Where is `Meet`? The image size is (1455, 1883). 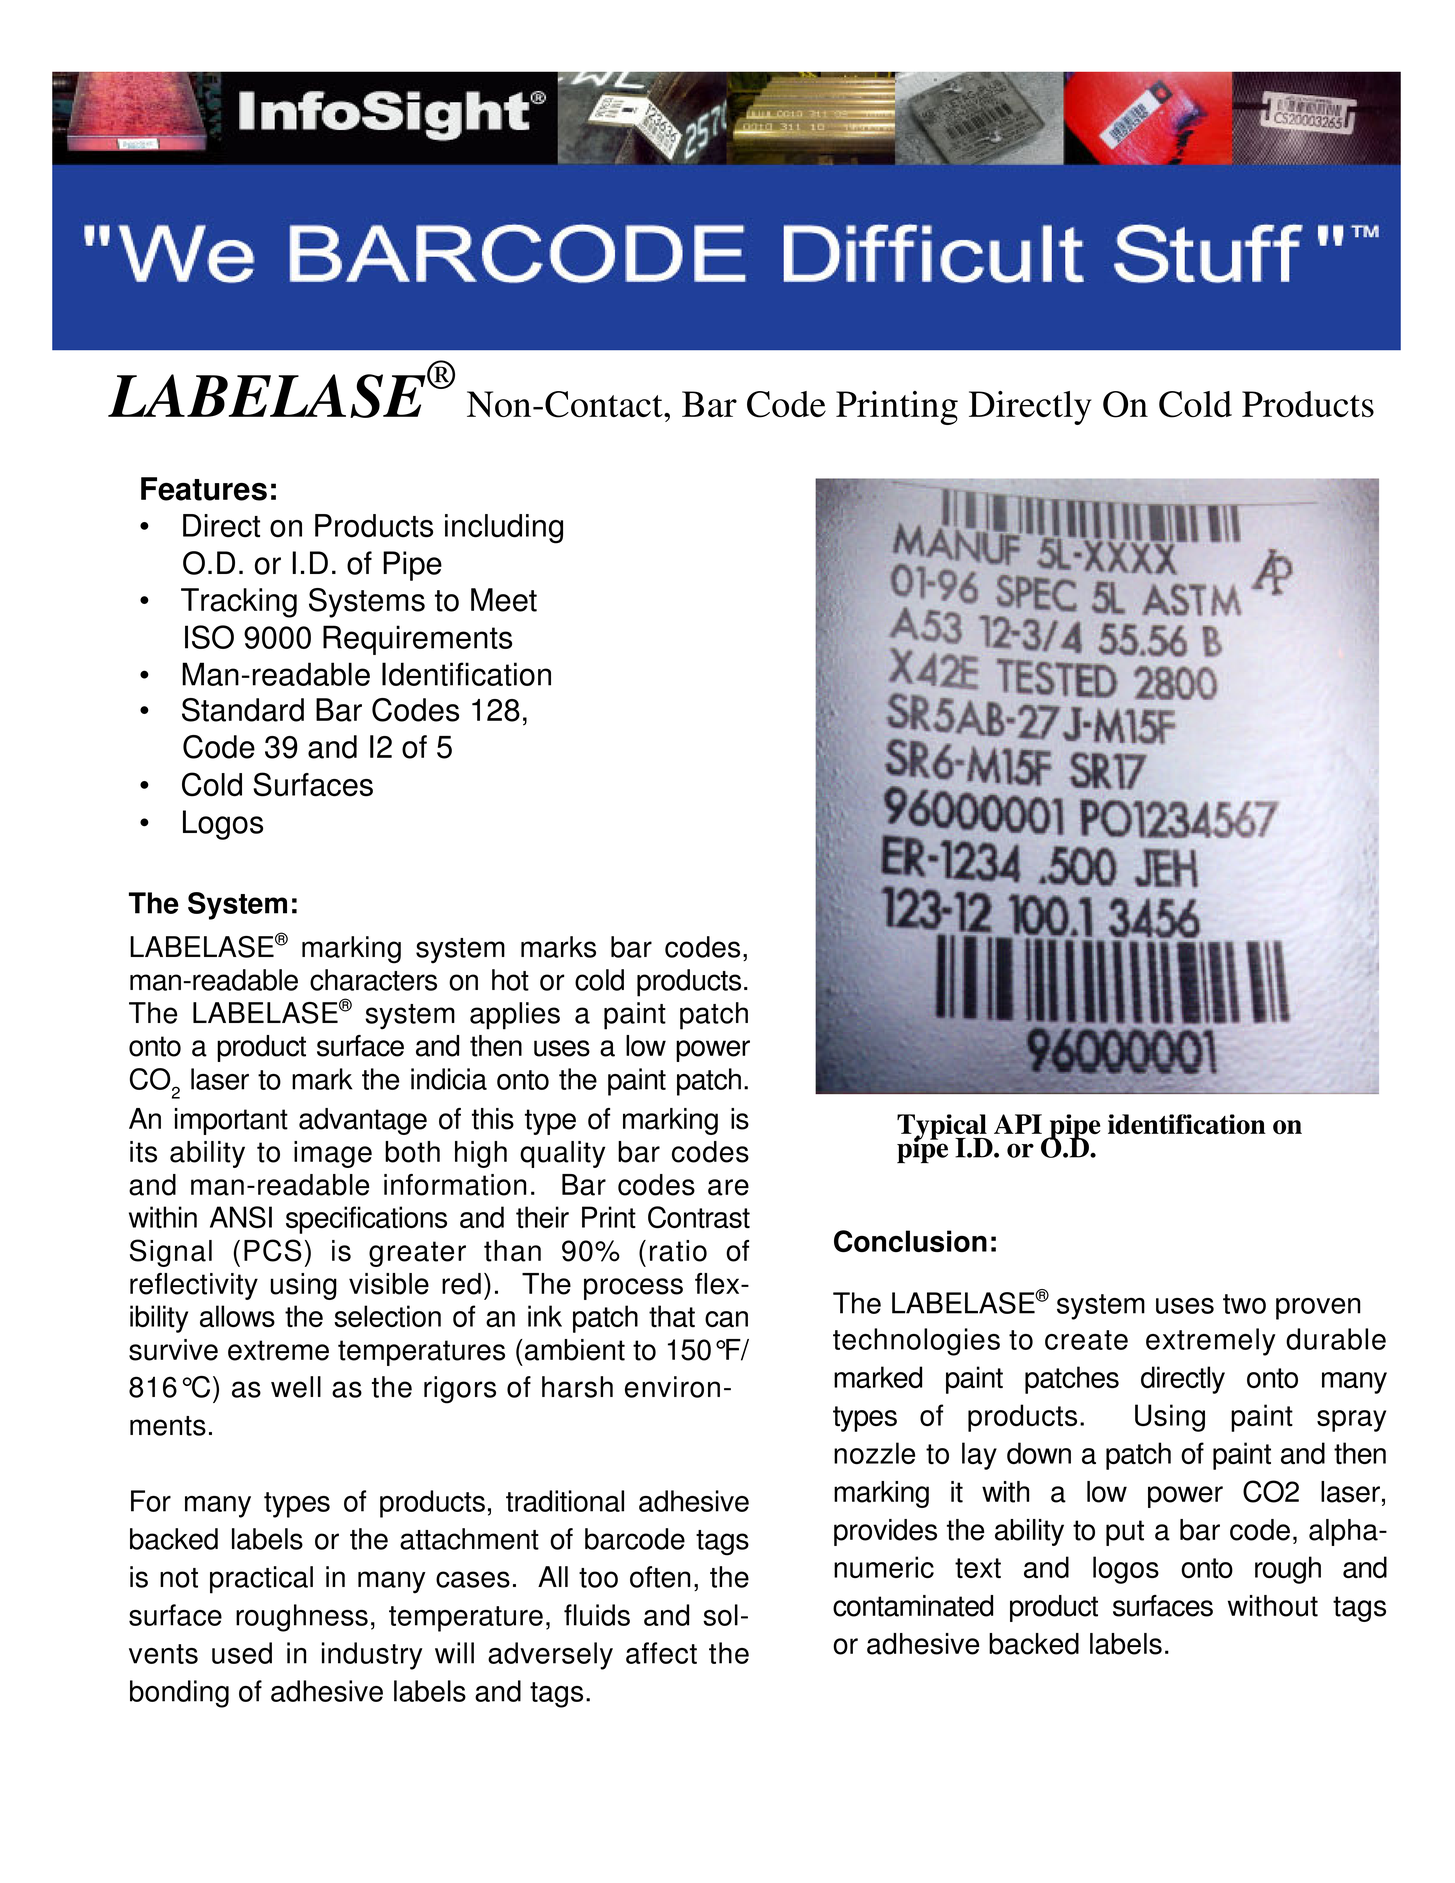 Meet is located at coordinates (504, 600).
